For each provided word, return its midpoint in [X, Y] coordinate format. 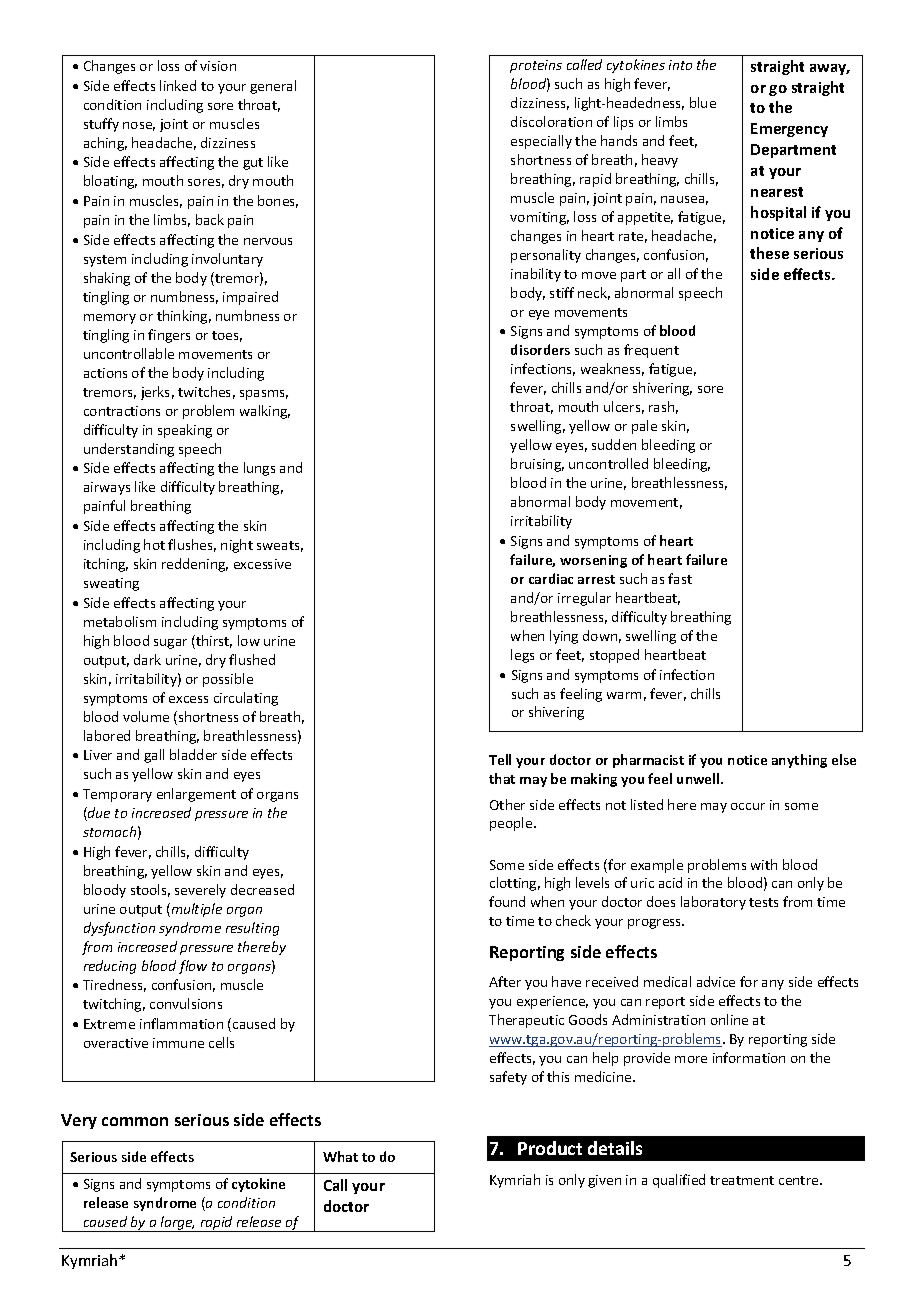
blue [703, 102]
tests [763, 902]
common [135, 1121]
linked [178, 85]
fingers [169, 336]
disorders [540, 349]
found [507, 901]
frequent [651, 351]
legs [522, 656]
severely [200, 891]
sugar [170, 644]
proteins [536, 66]
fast [680, 578]
